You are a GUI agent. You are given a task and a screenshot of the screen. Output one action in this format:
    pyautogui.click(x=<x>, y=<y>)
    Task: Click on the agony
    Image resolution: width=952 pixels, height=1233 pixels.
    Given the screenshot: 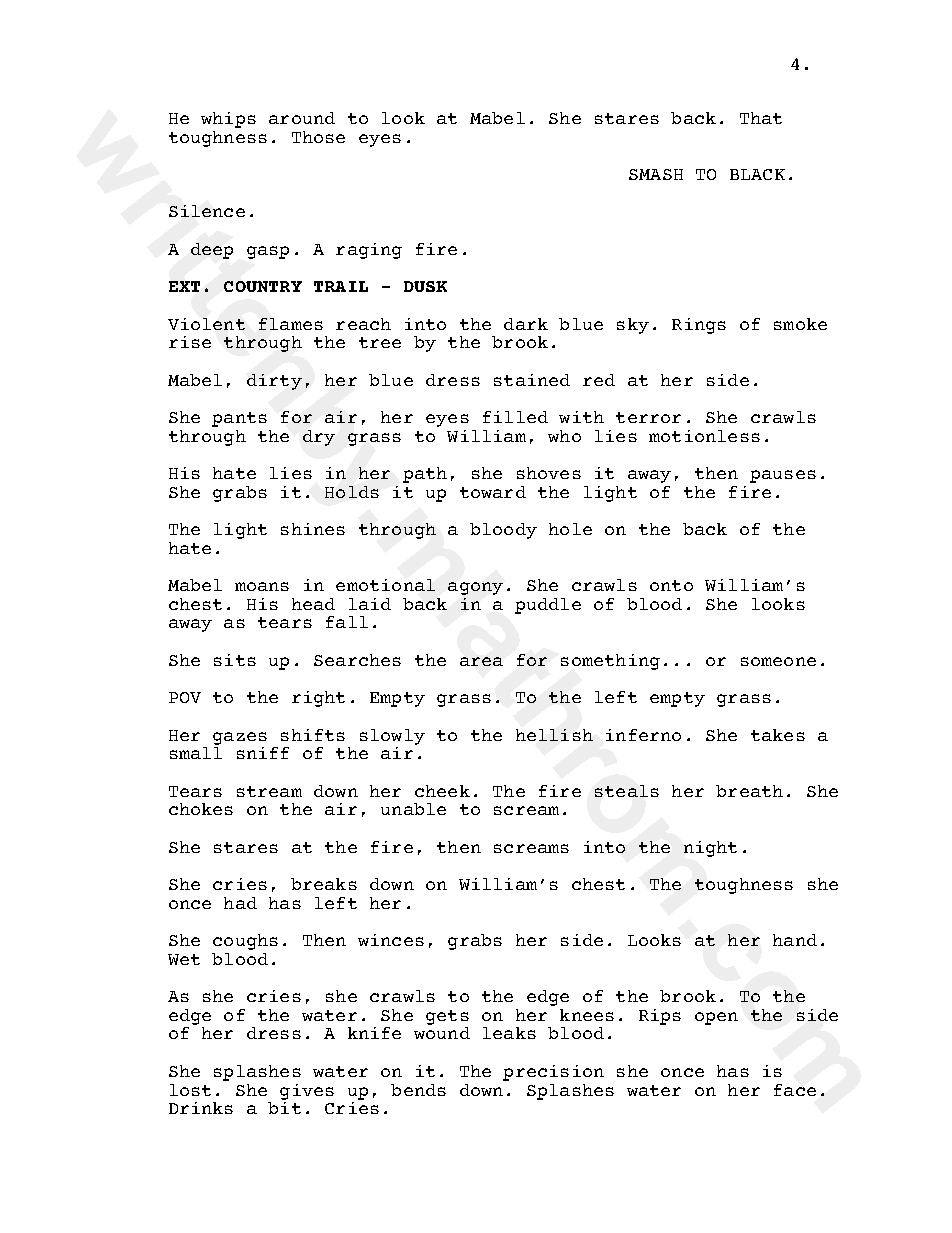 What is the action you would take?
    pyautogui.click(x=475, y=588)
